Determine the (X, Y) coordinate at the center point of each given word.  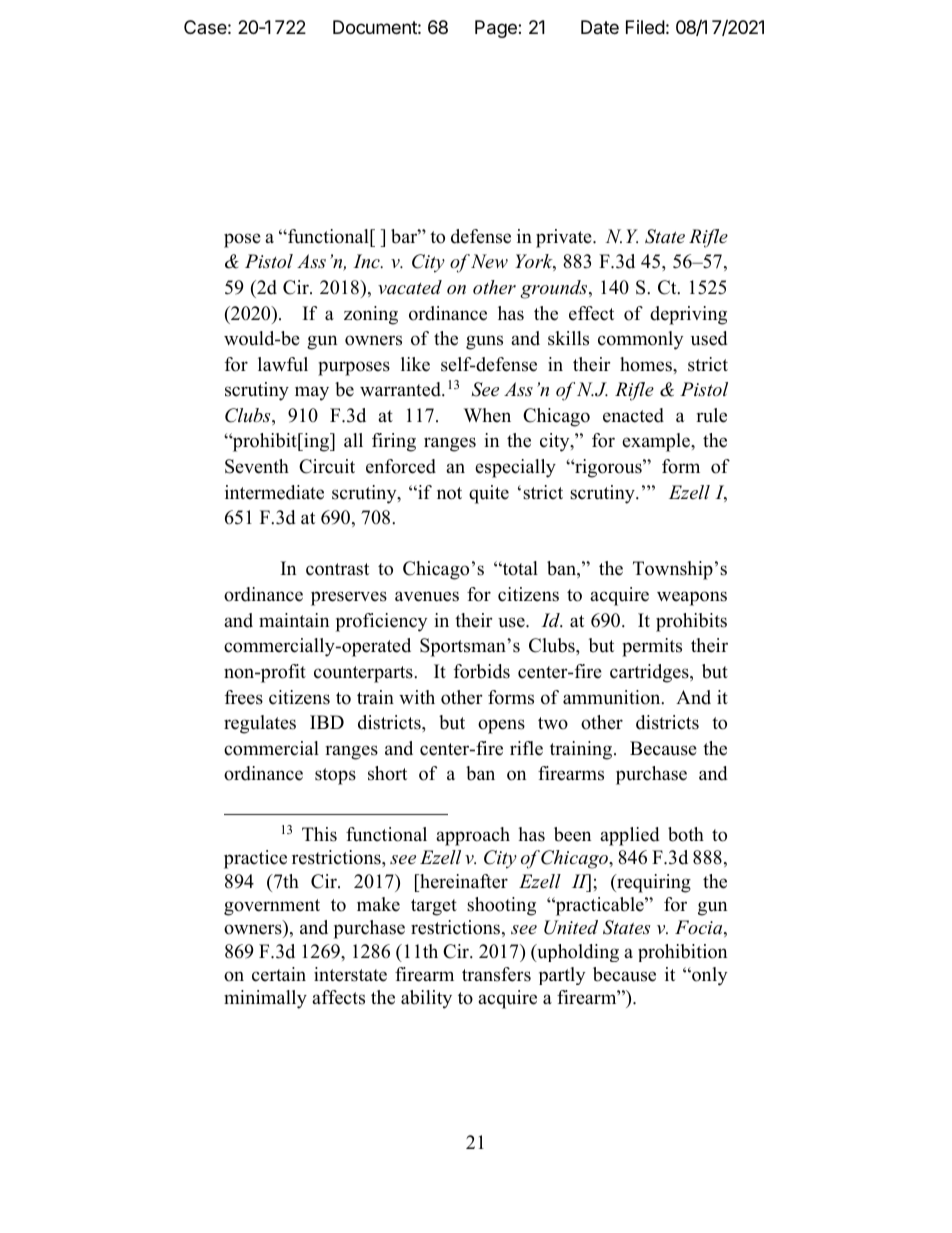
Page (497, 29)
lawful (283, 364)
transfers (496, 974)
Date (600, 27)
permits (652, 647)
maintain (294, 620)
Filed (645, 27)
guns (484, 342)
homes (647, 364)
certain (279, 974)
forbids (482, 671)
